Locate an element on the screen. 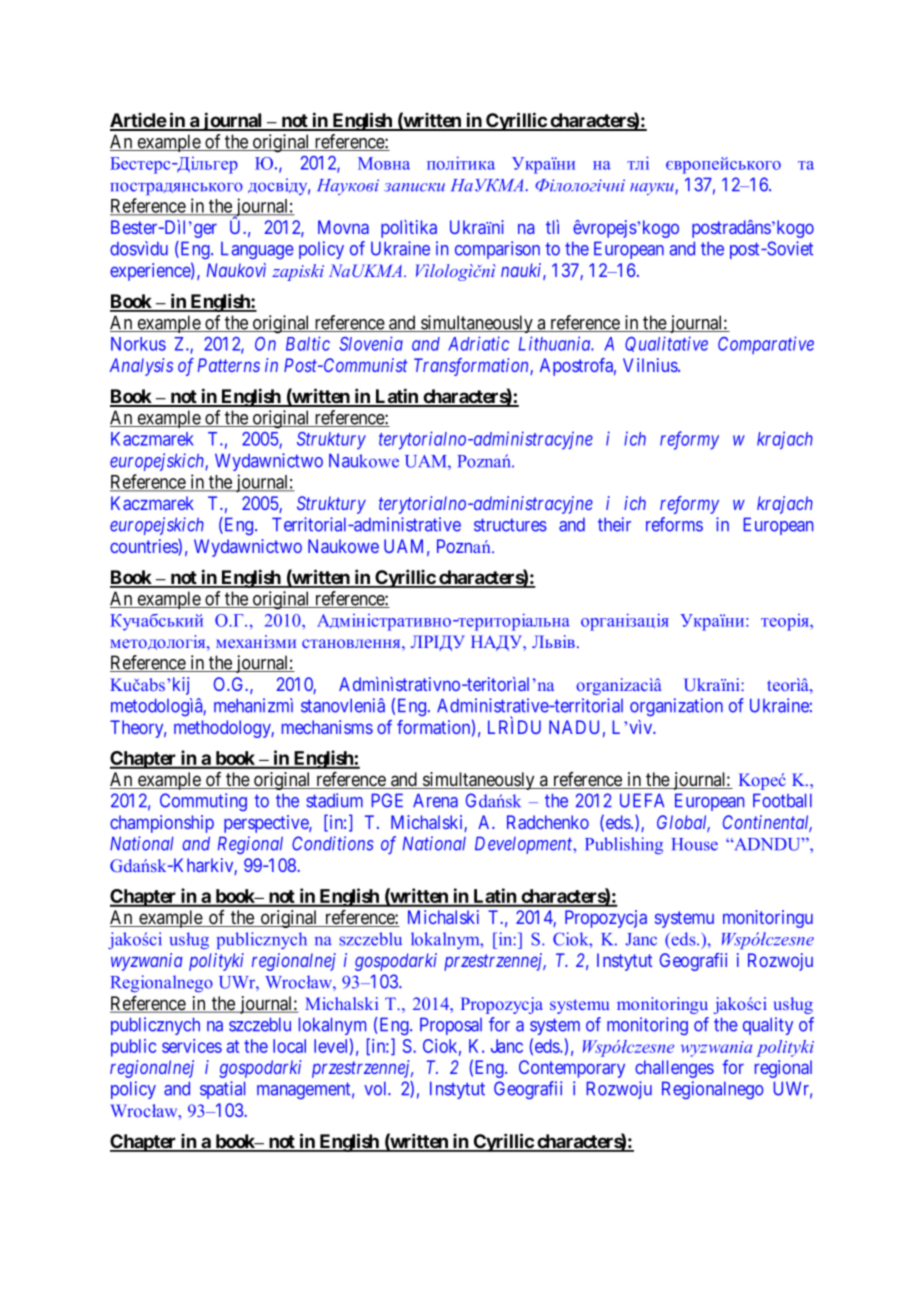  Proposal is located at coordinates (451, 1026).
